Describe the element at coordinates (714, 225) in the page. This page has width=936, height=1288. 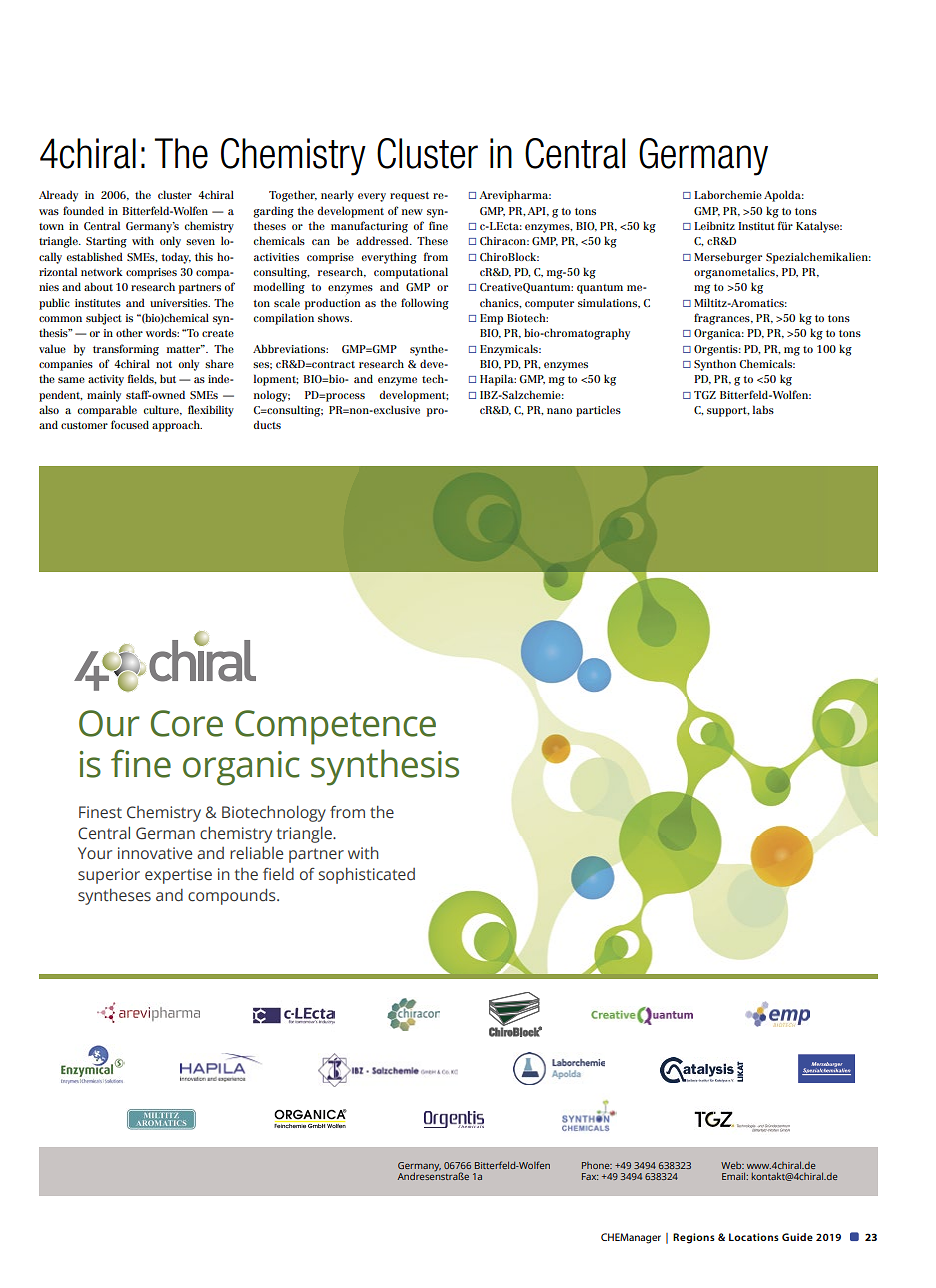
I see `Leibnitz` at that location.
